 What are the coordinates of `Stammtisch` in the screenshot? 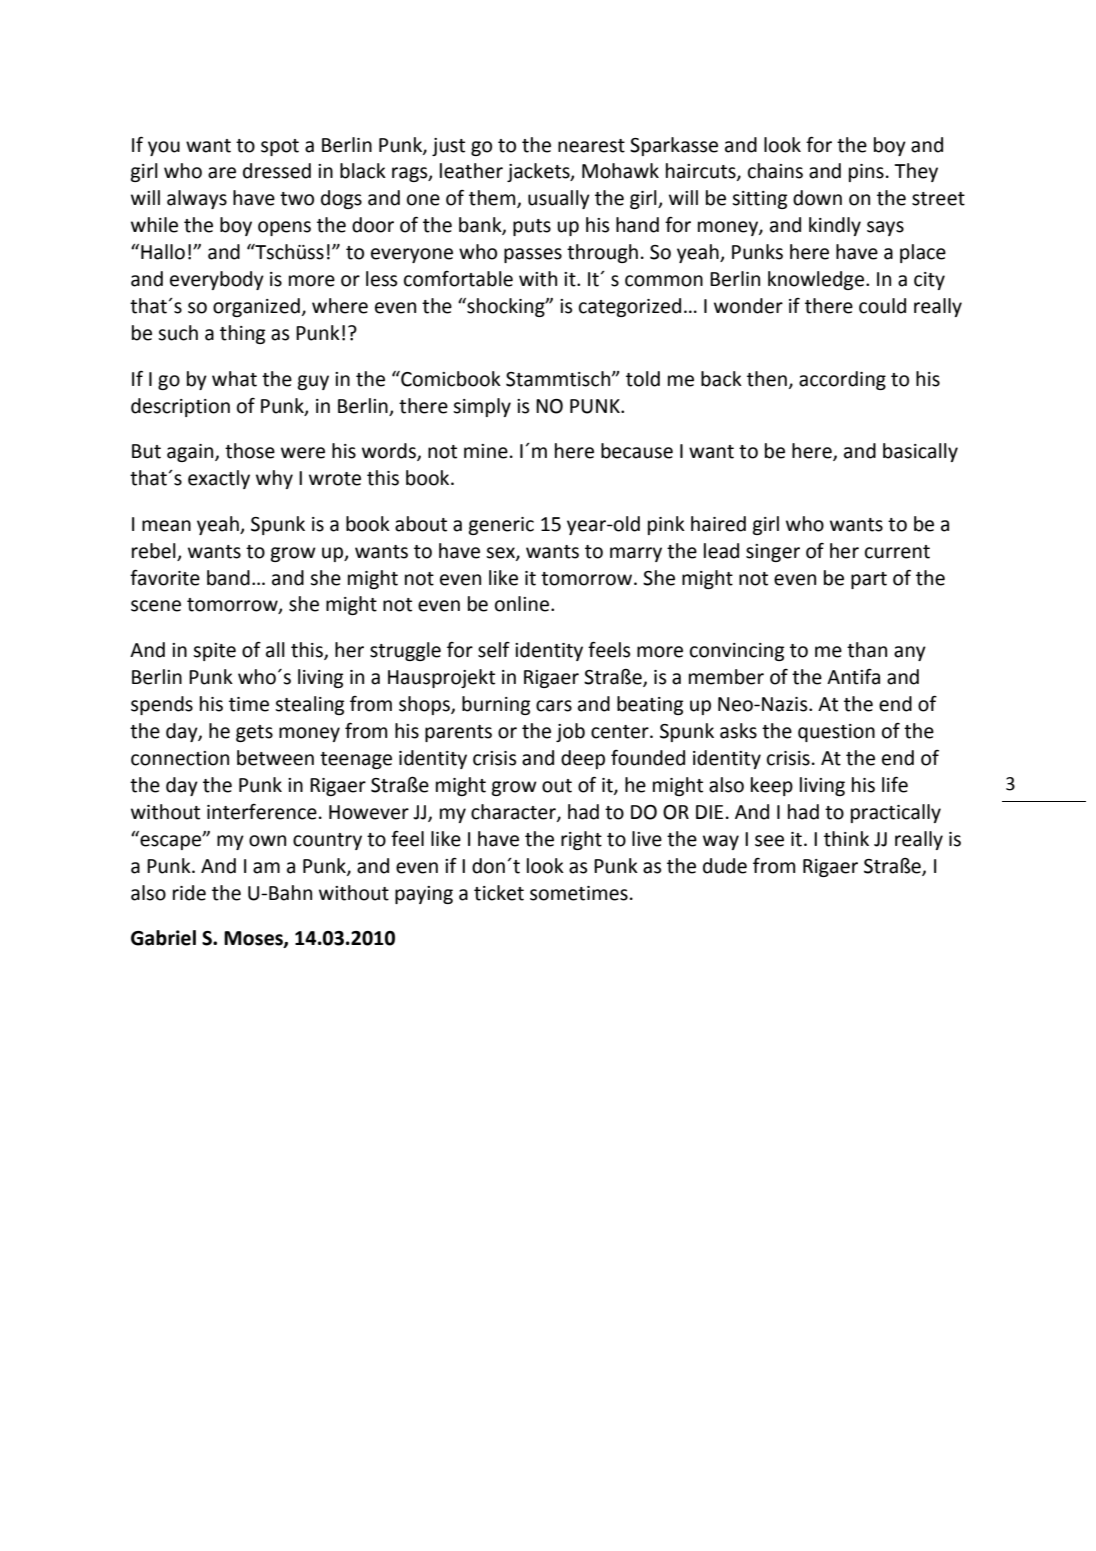 It's located at (558, 379).
